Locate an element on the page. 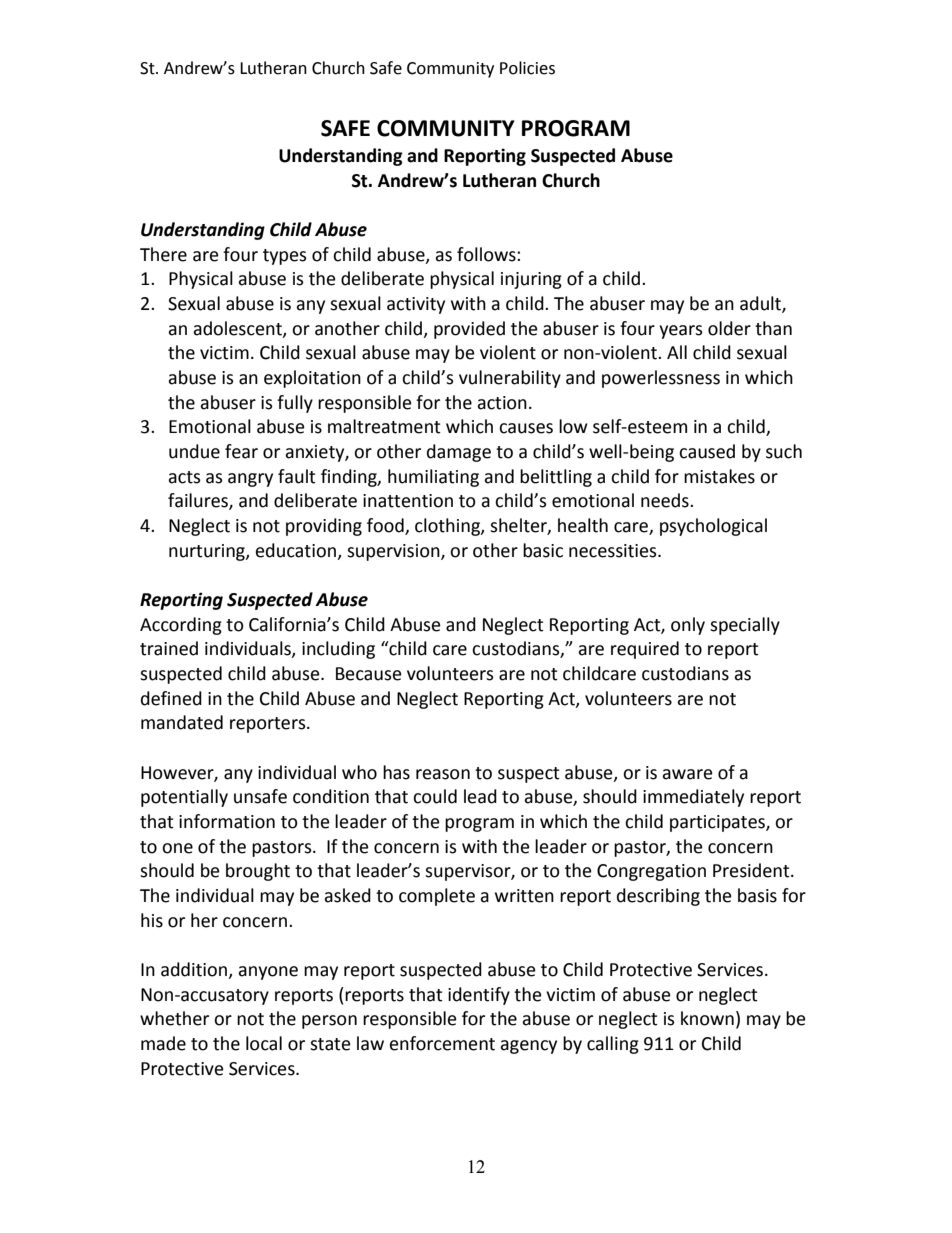 The height and width of the document is (1233, 952). adolescent is located at coordinates (238, 329).
